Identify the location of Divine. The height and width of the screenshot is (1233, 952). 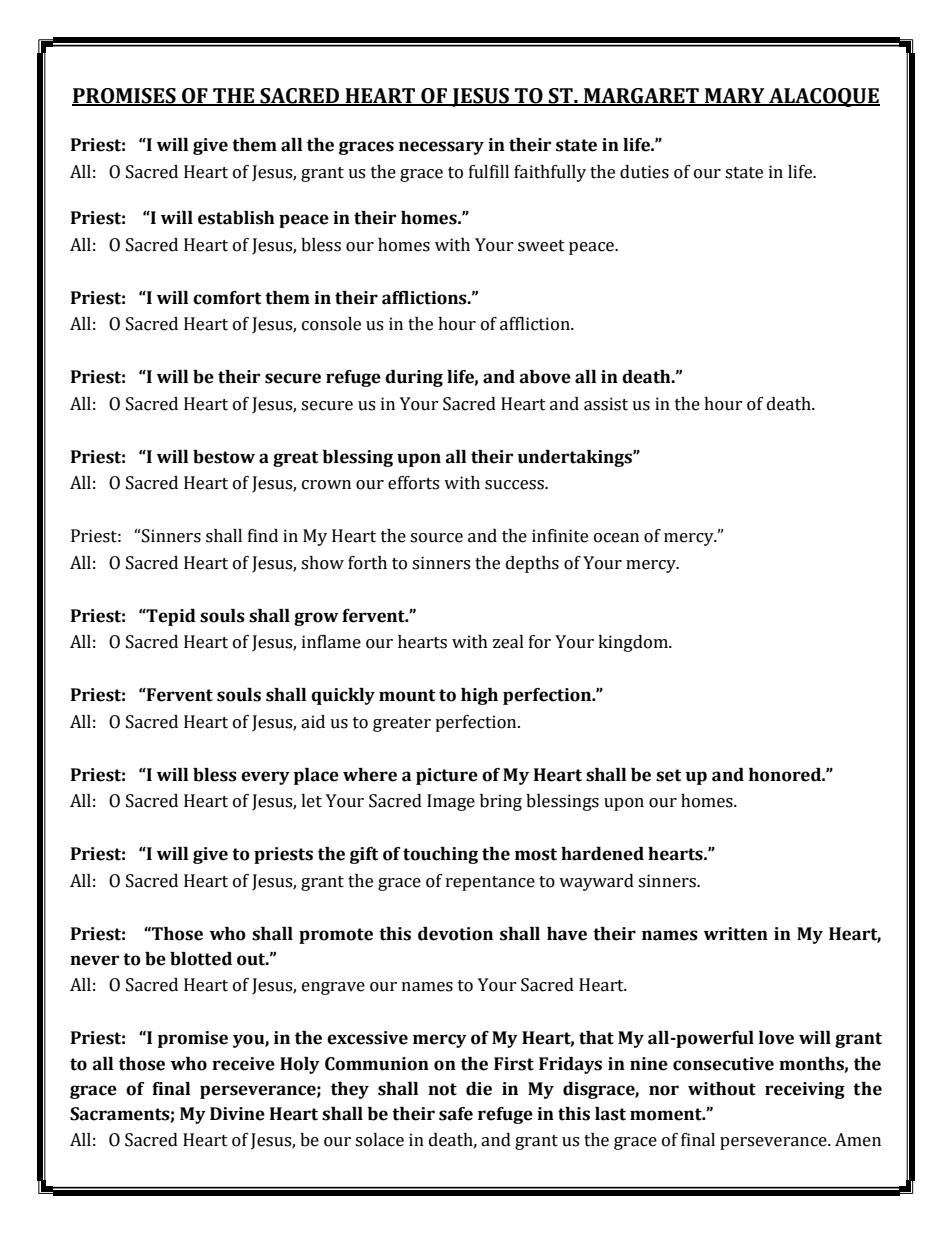
(237, 1114).
